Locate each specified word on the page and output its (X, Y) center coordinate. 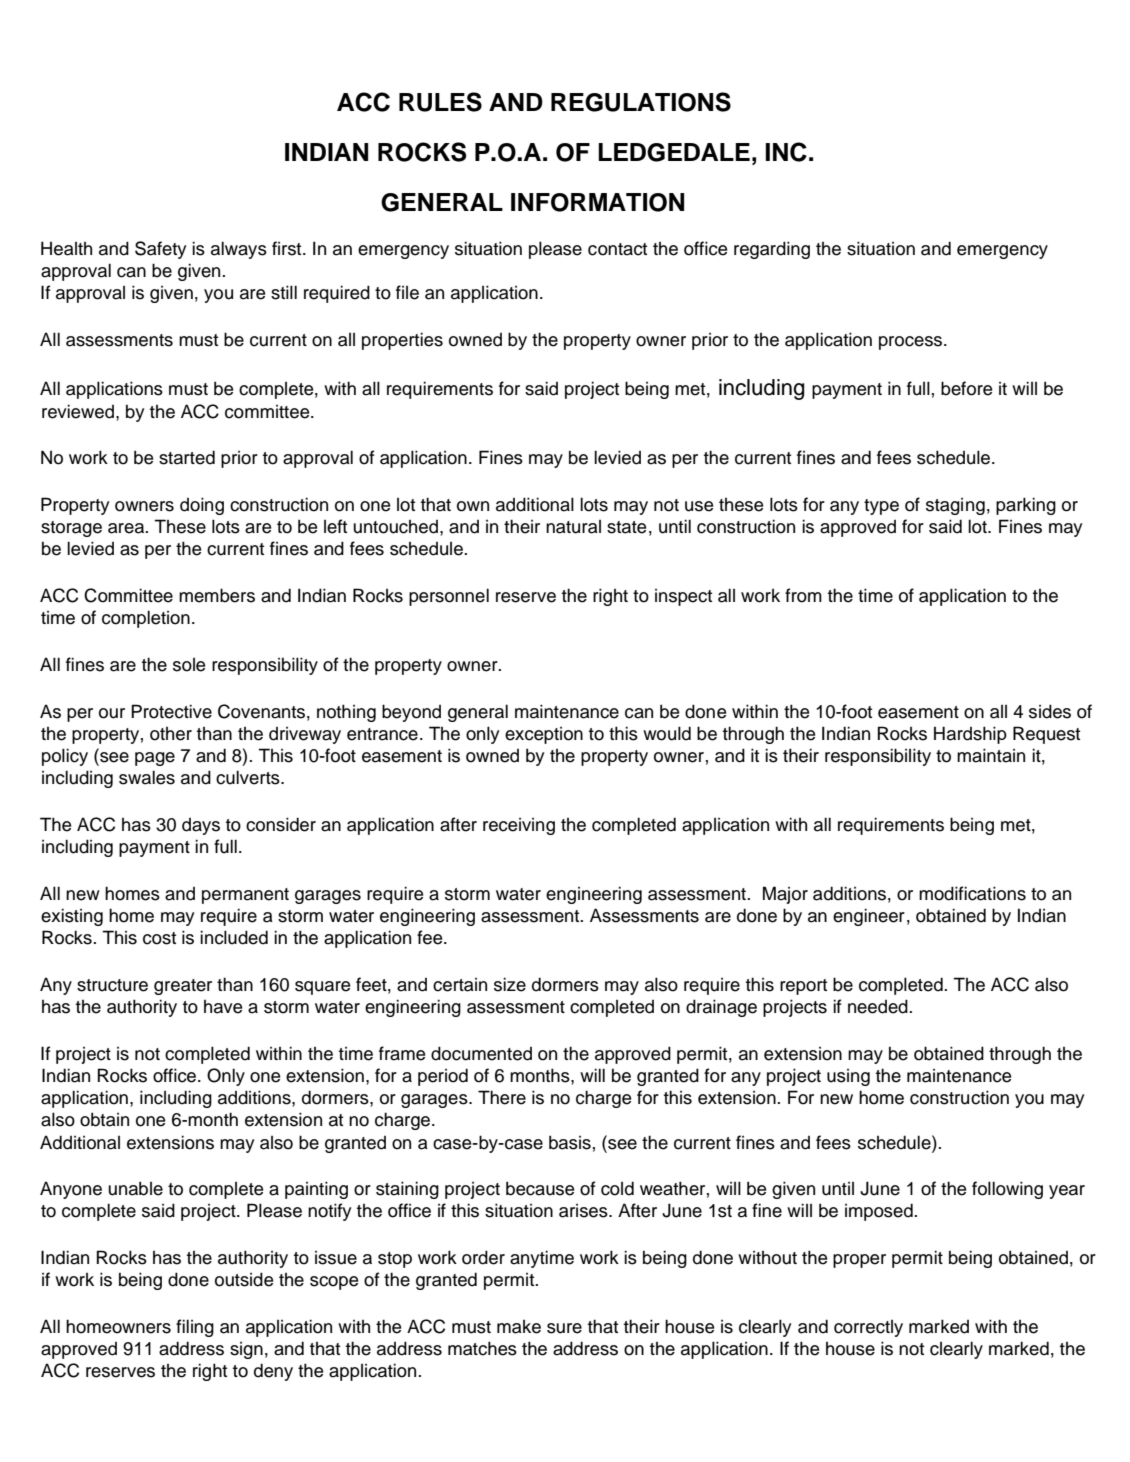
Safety (160, 250)
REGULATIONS (641, 102)
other (171, 734)
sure (564, 1328)
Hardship (970, 735)
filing (195, 1328)
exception (544, 735)
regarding (772, 250)
